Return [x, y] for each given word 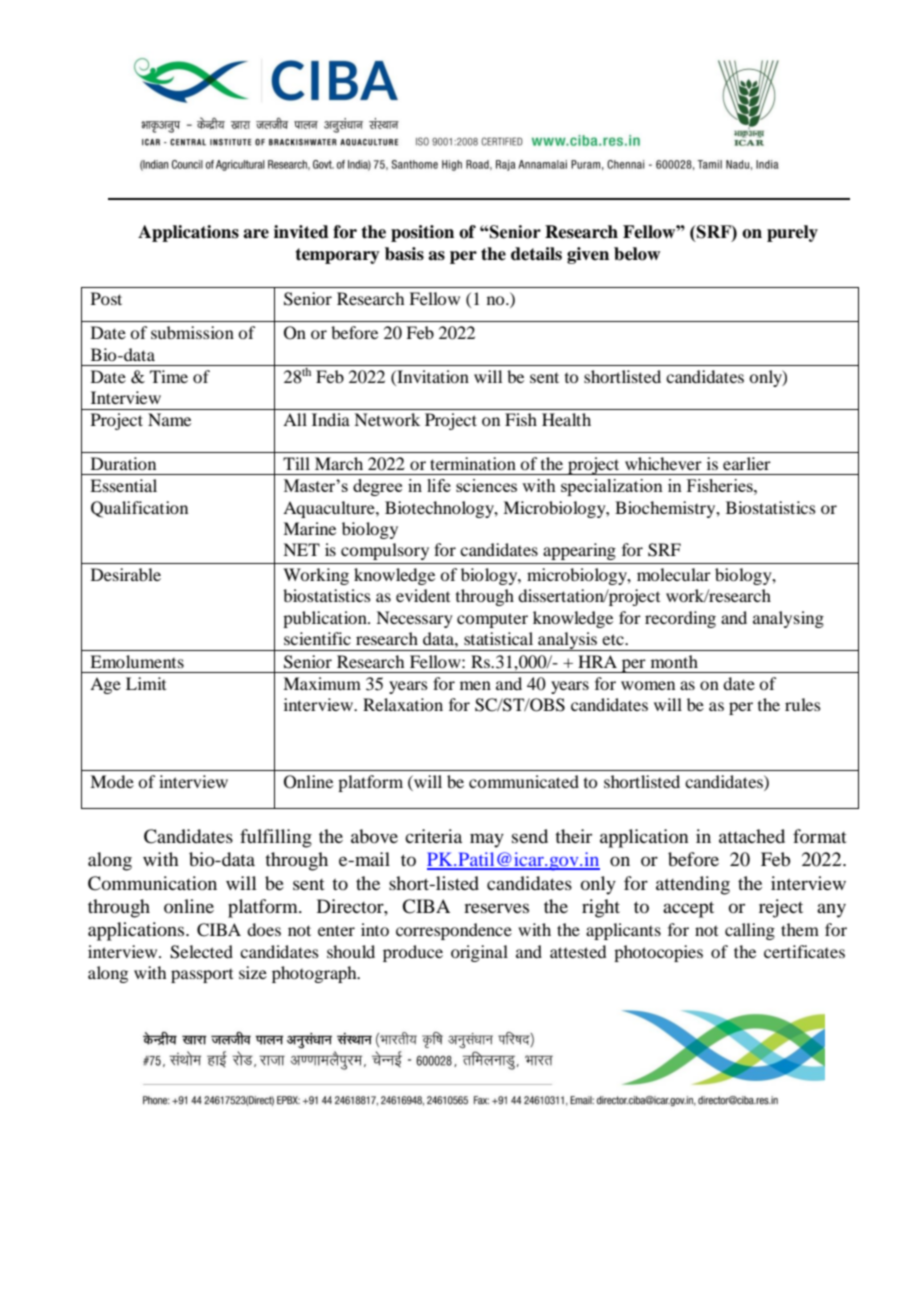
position [422, 233]
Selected [201, 952]
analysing [788, 619]
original [479, 953]
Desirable [126, 574]
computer [492, 620]
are [256, 234]
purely [792, 233]
